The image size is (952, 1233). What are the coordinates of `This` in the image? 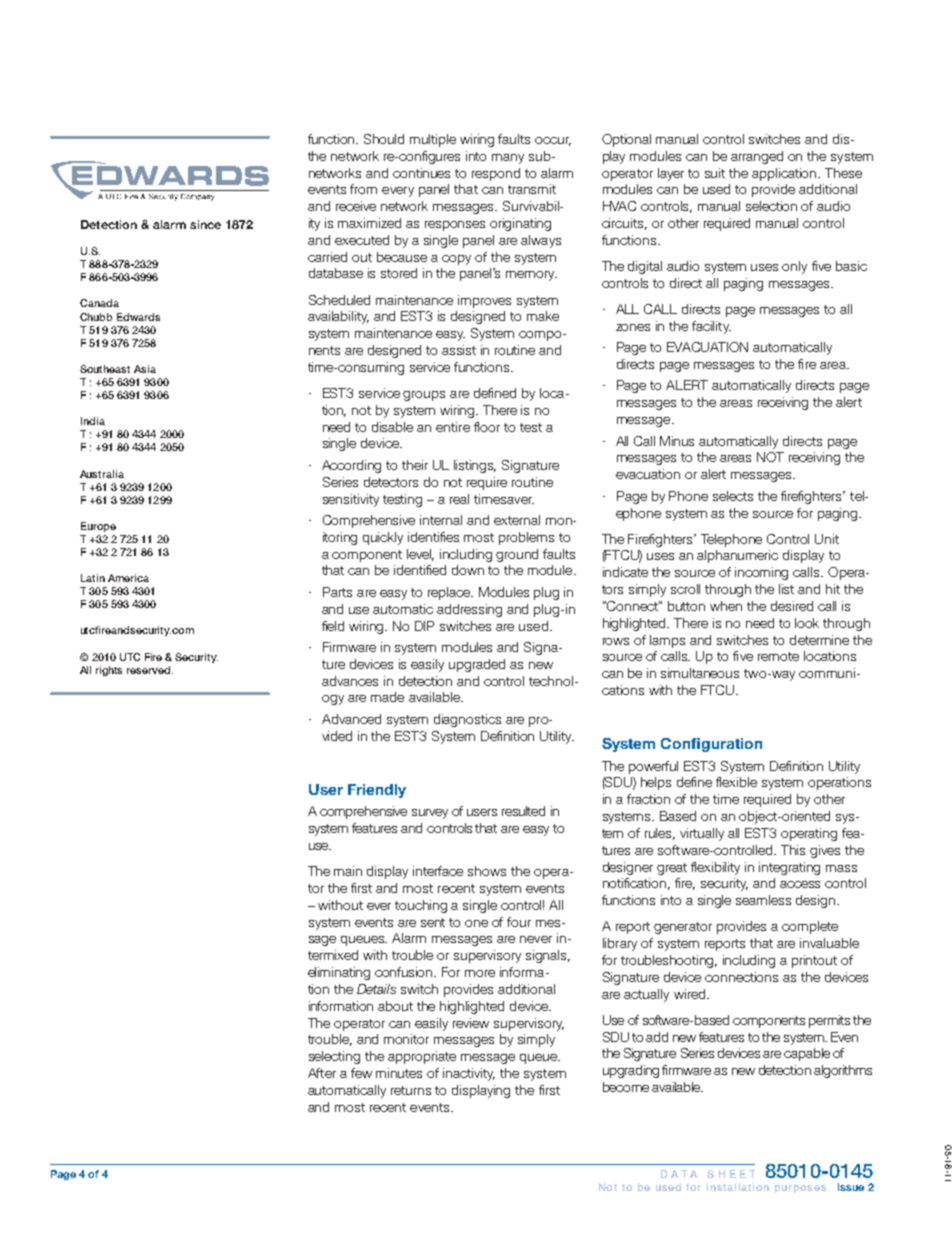 It's located at (793, 850).
